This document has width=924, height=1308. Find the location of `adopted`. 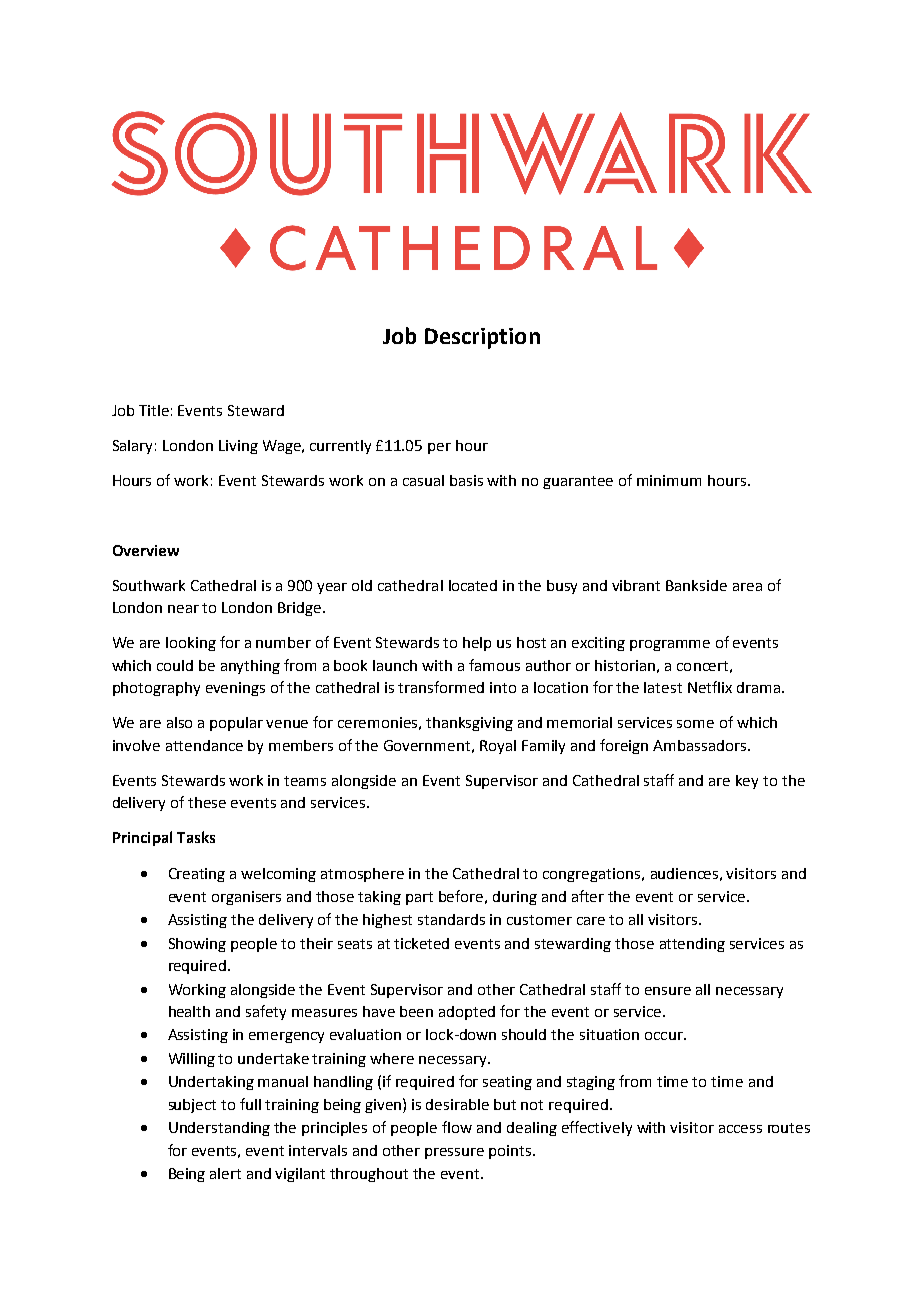

adopted is located at coordinates (467, 1013).
